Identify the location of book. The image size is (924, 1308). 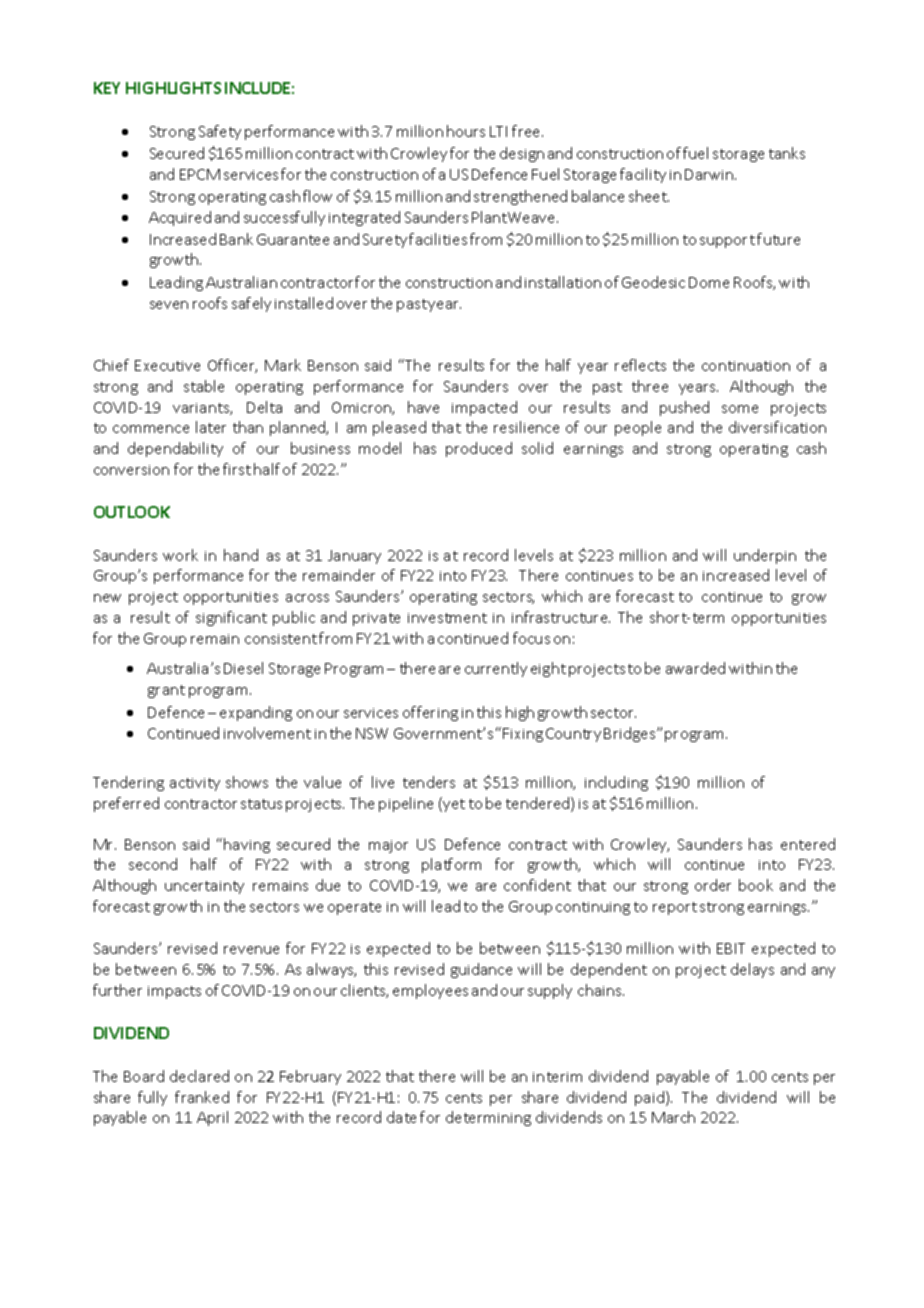
(756, 885).
